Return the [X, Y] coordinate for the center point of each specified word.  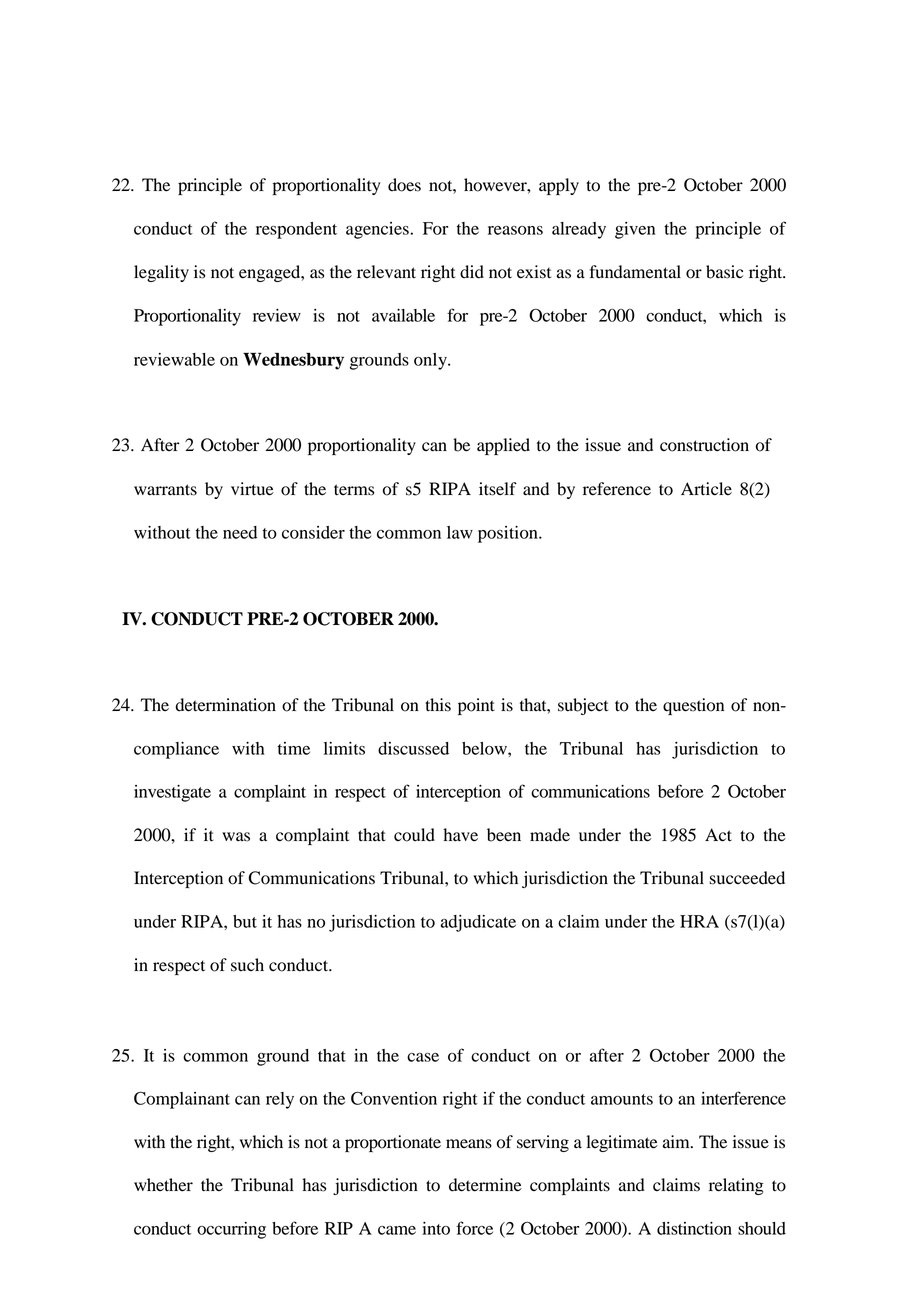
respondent [296, 230]
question [693, 706]
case [423, 1057]
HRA [699, 921]
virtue [252, 489]
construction [704, 445]
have [460, 835]
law [460, 532]
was [236, 837]
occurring [231, 1230]
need [240, 532]
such [247, 965]
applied [503, 446]
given [635, 230]
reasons [515, 230]
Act [718, 835]
